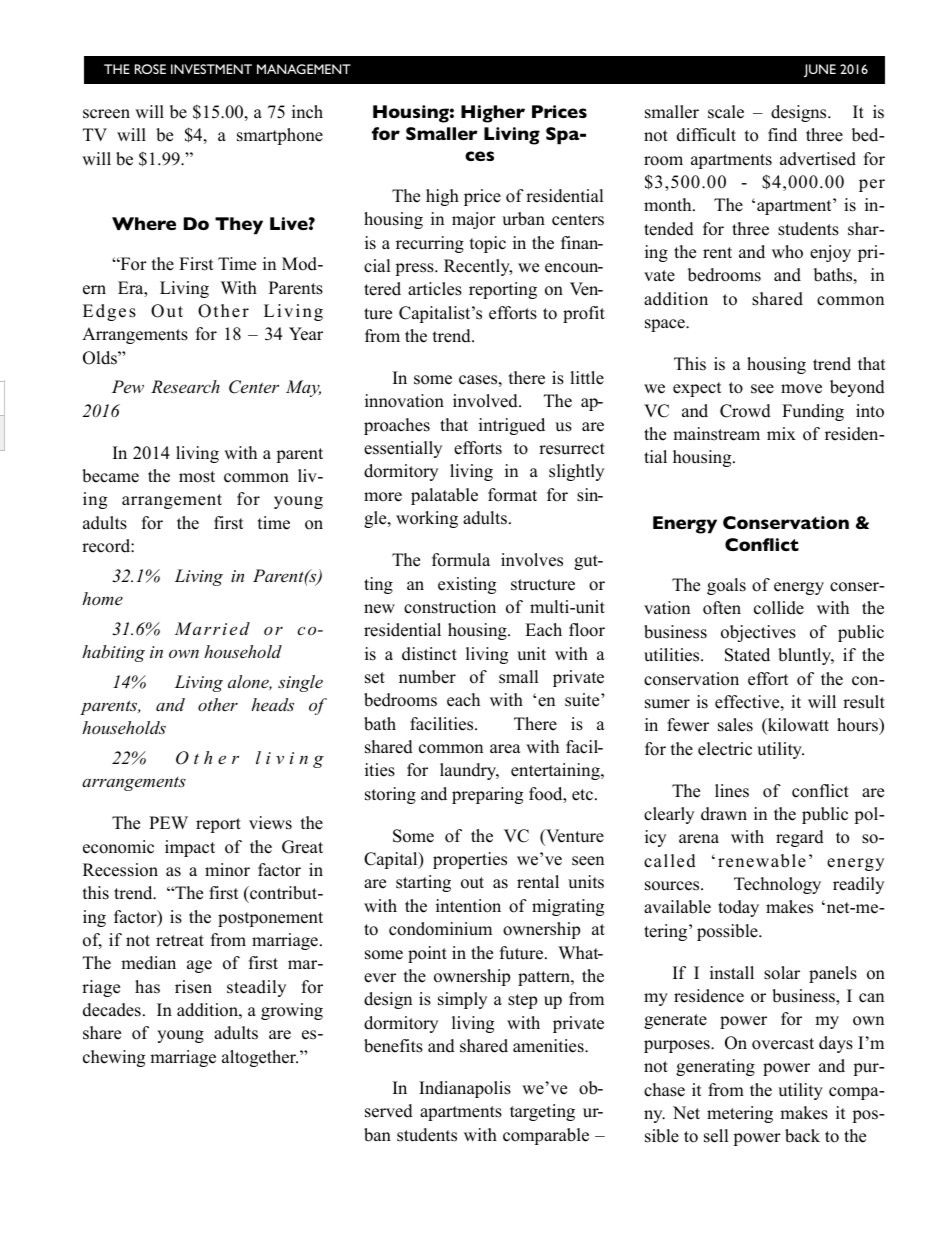 Image resolution: width=952 pixels, height=1233 pixels. I want to click on most, so click(197, 477).
